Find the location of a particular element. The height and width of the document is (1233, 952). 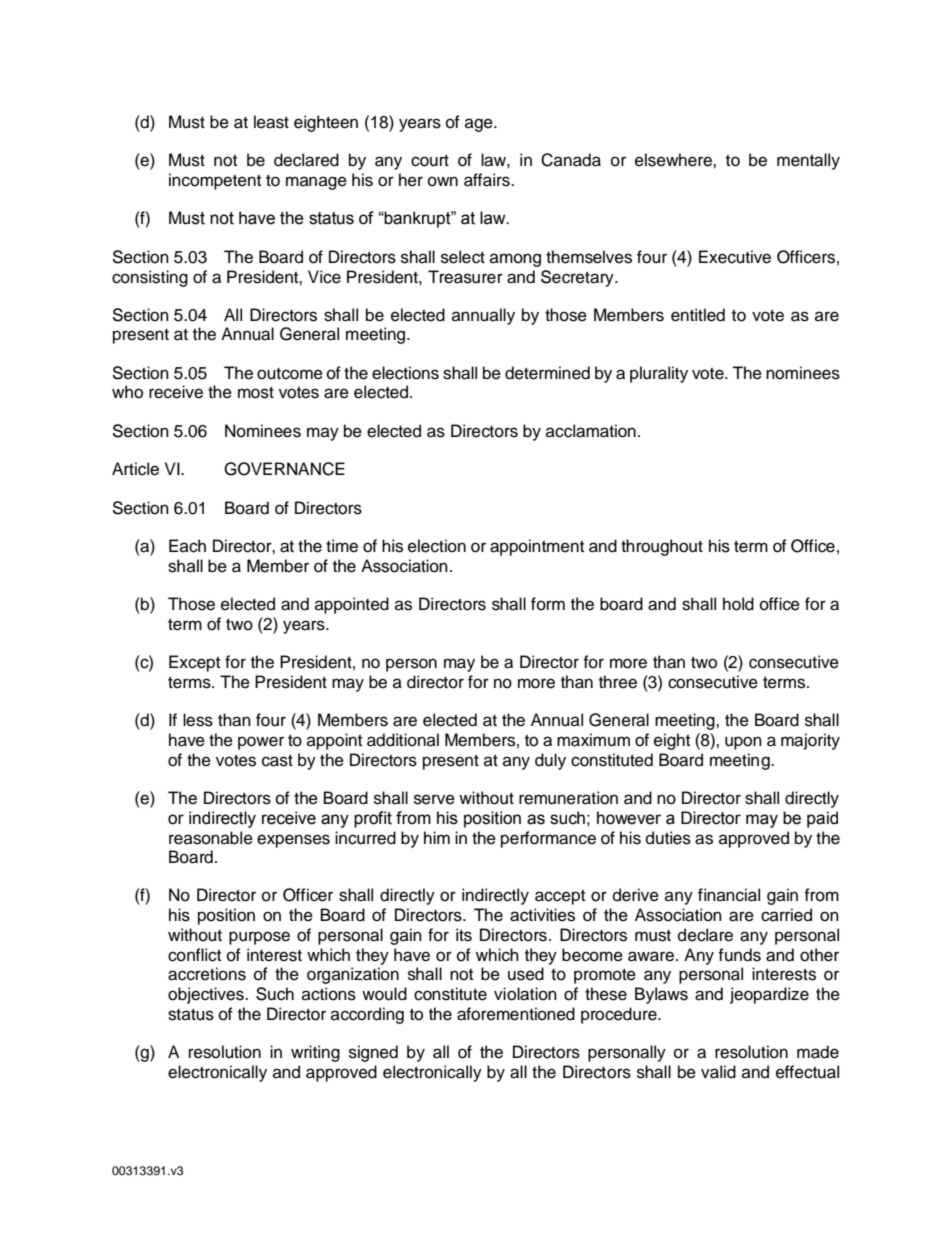

incompetent is located at coordinates (215, 181).
